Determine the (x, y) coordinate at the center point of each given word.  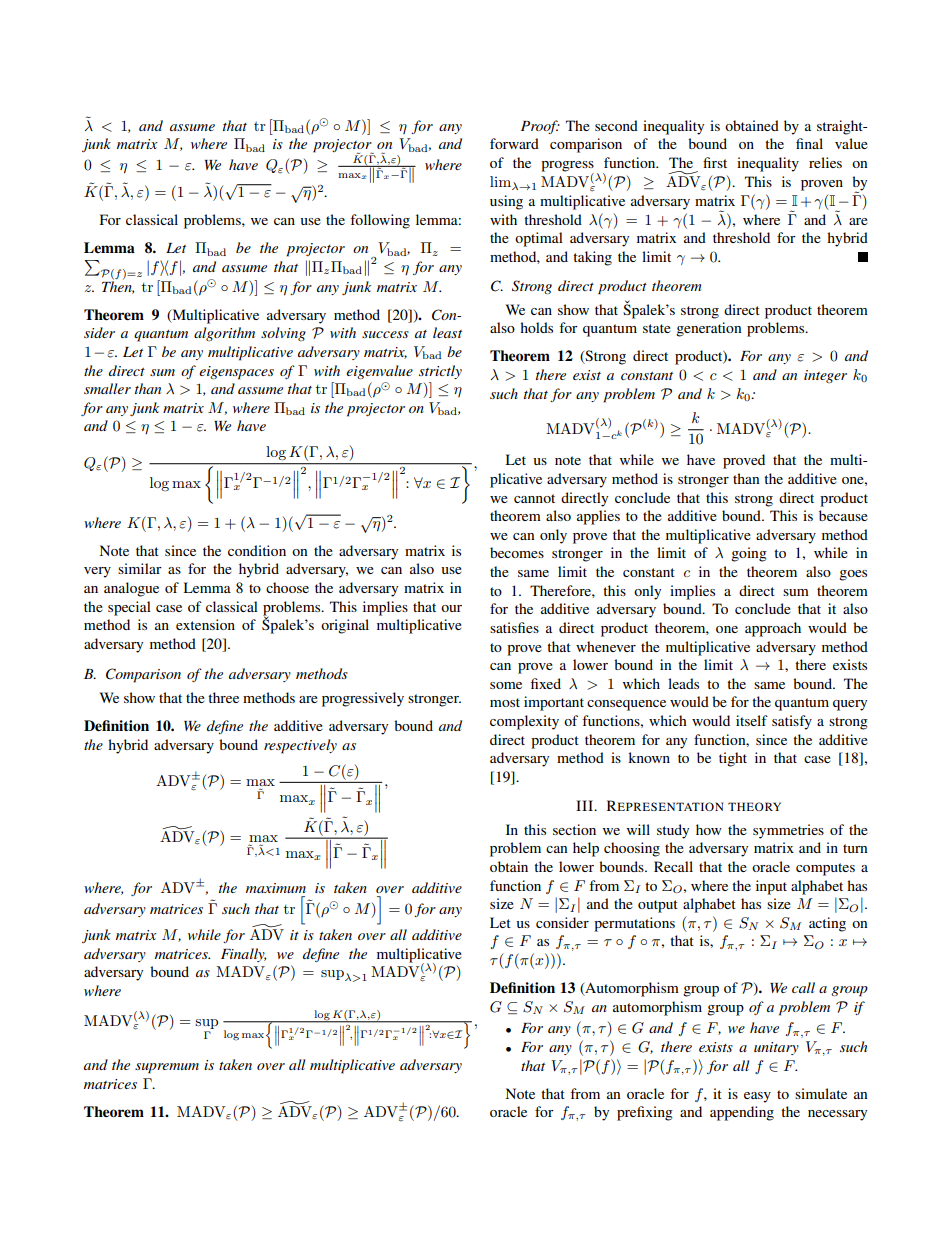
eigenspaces (236, 373)
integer (825, 376)
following (380, 221)
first (715, 162)
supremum (167, 1068)
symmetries (788, 831)
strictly (440, 372)
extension (205, 624)
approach (773, 629)
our (451, 608)
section (574, 829)
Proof (540, 127)
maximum (276, 888)
